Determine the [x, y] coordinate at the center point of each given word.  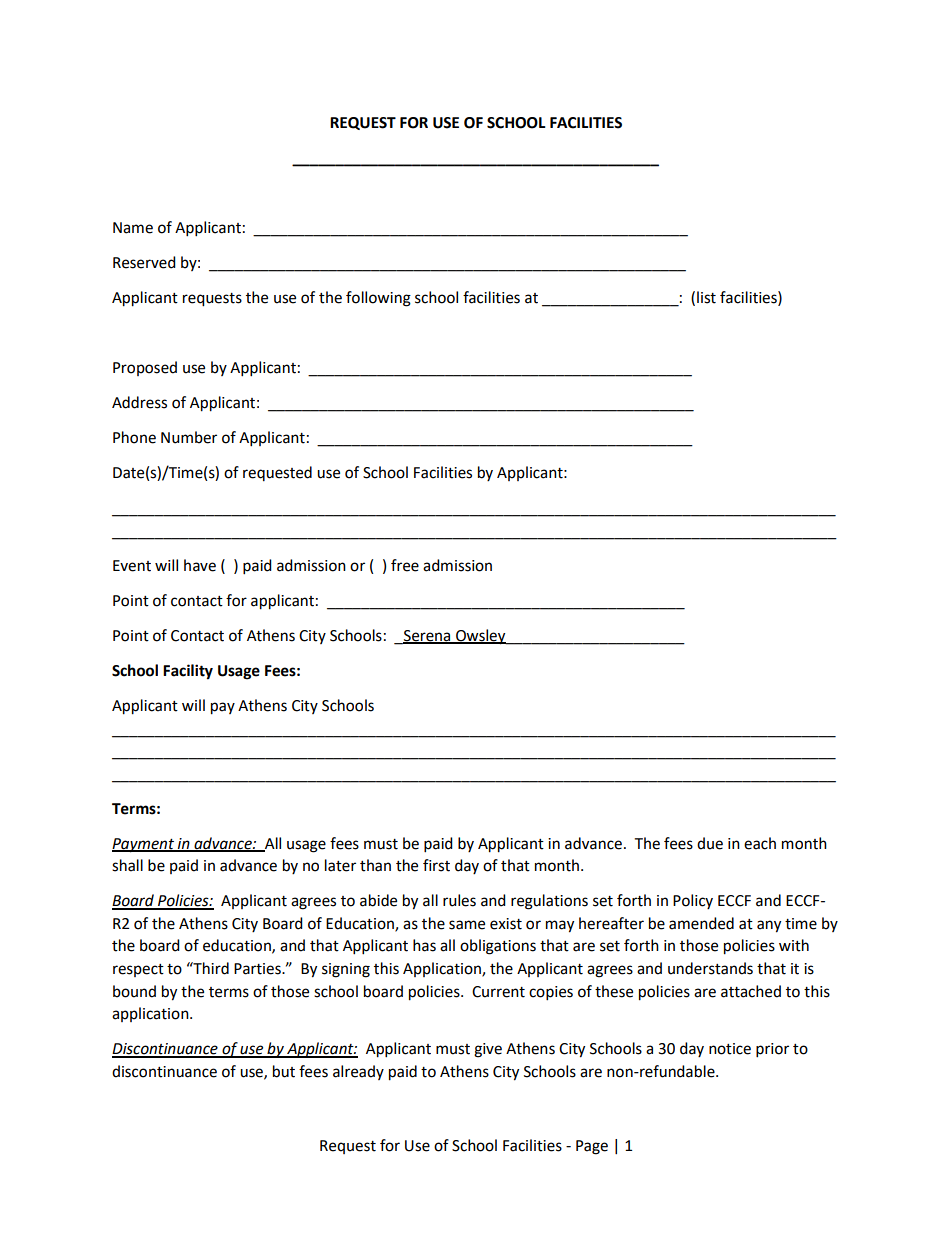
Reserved [144, 262]
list [706, 297]
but [284, 1071]
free [405, 565]
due [710, 843]
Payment [144, 845]
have [200, 565]
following [378, 299]
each [760, 843]
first [436, 865]
